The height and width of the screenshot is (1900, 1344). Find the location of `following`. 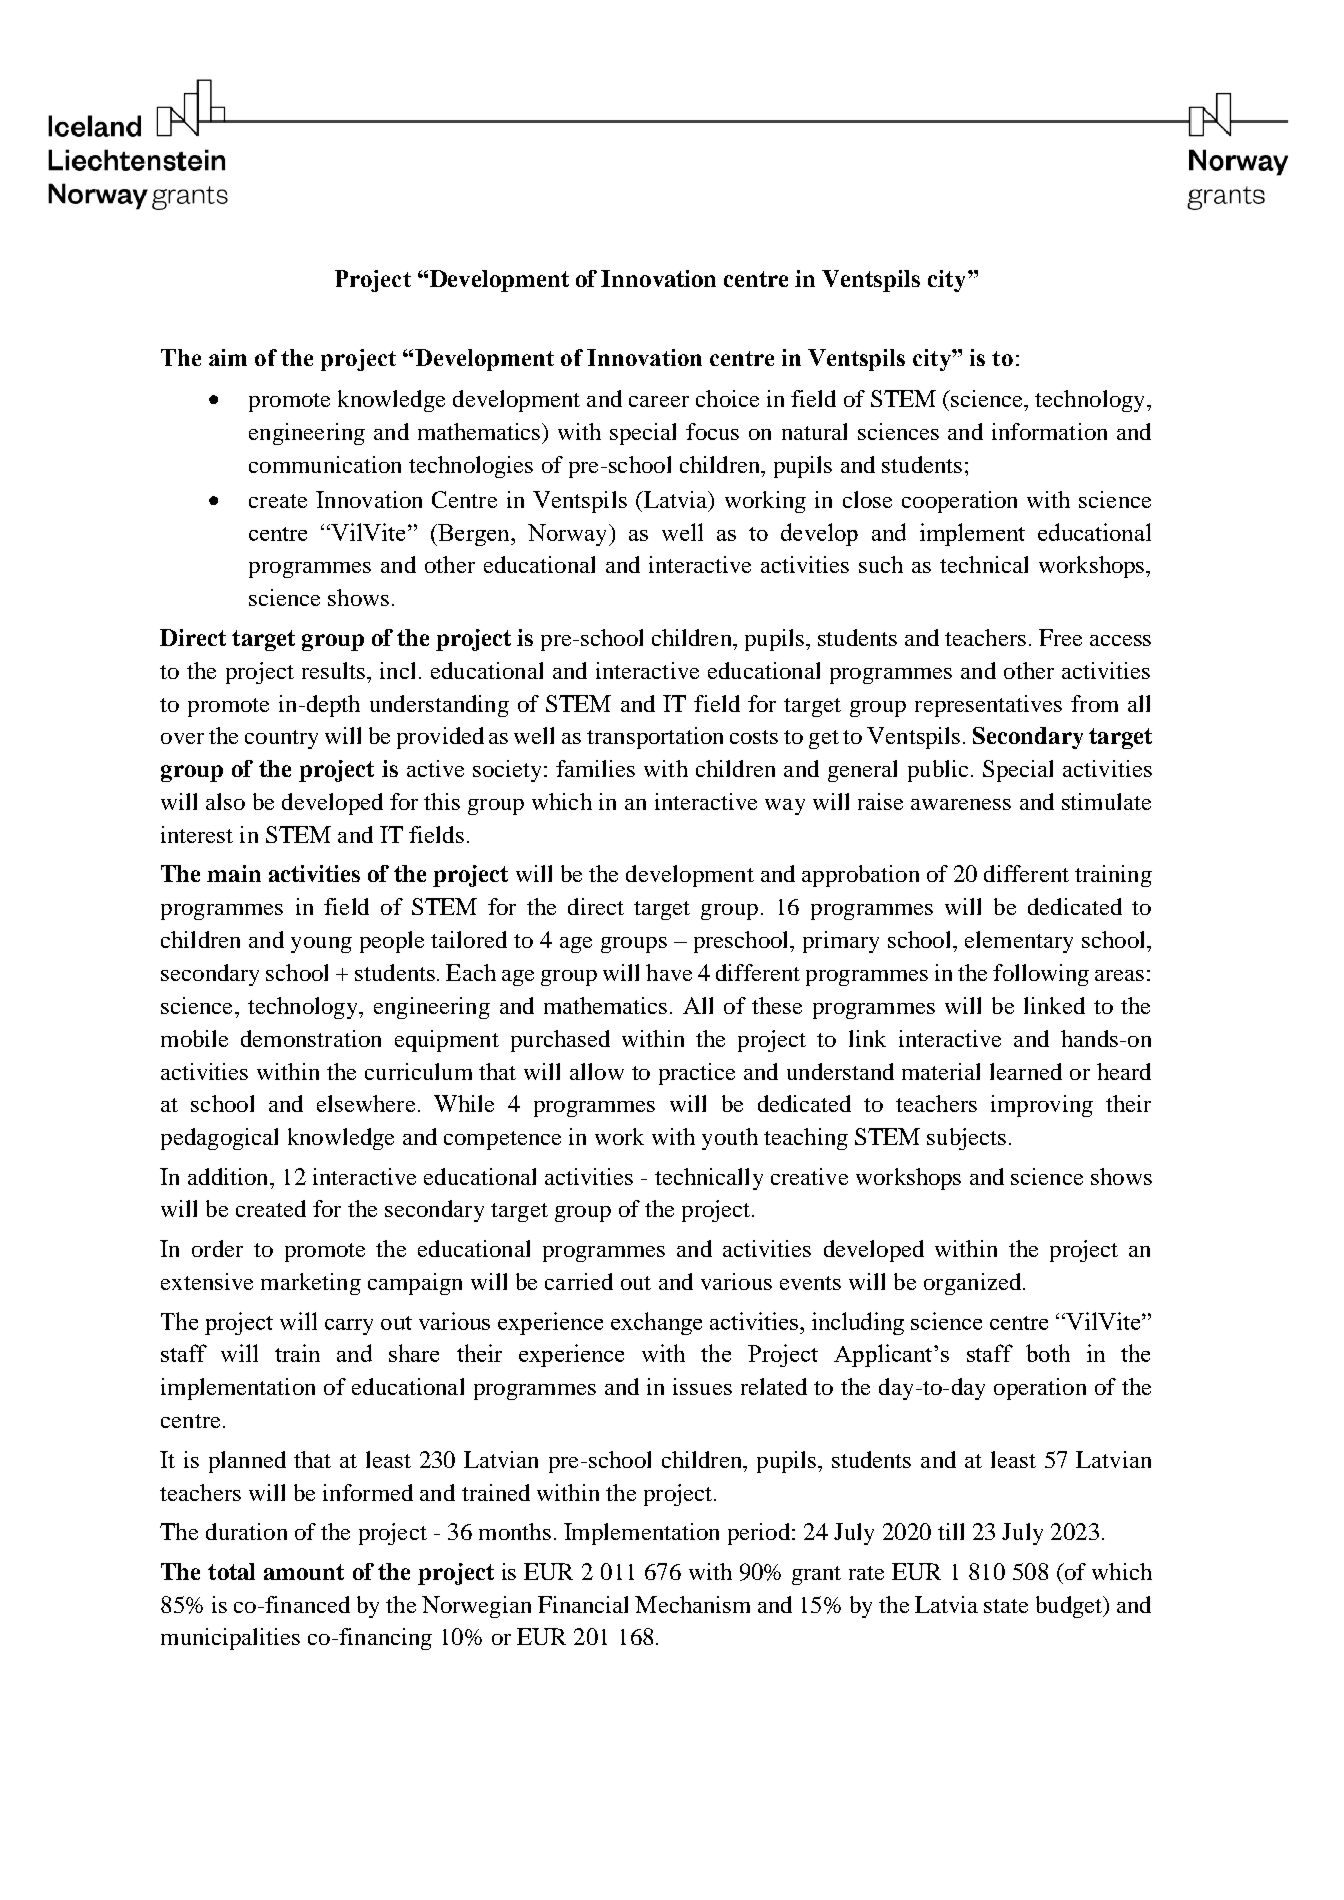

following is located at coordinates (1041, 975).
